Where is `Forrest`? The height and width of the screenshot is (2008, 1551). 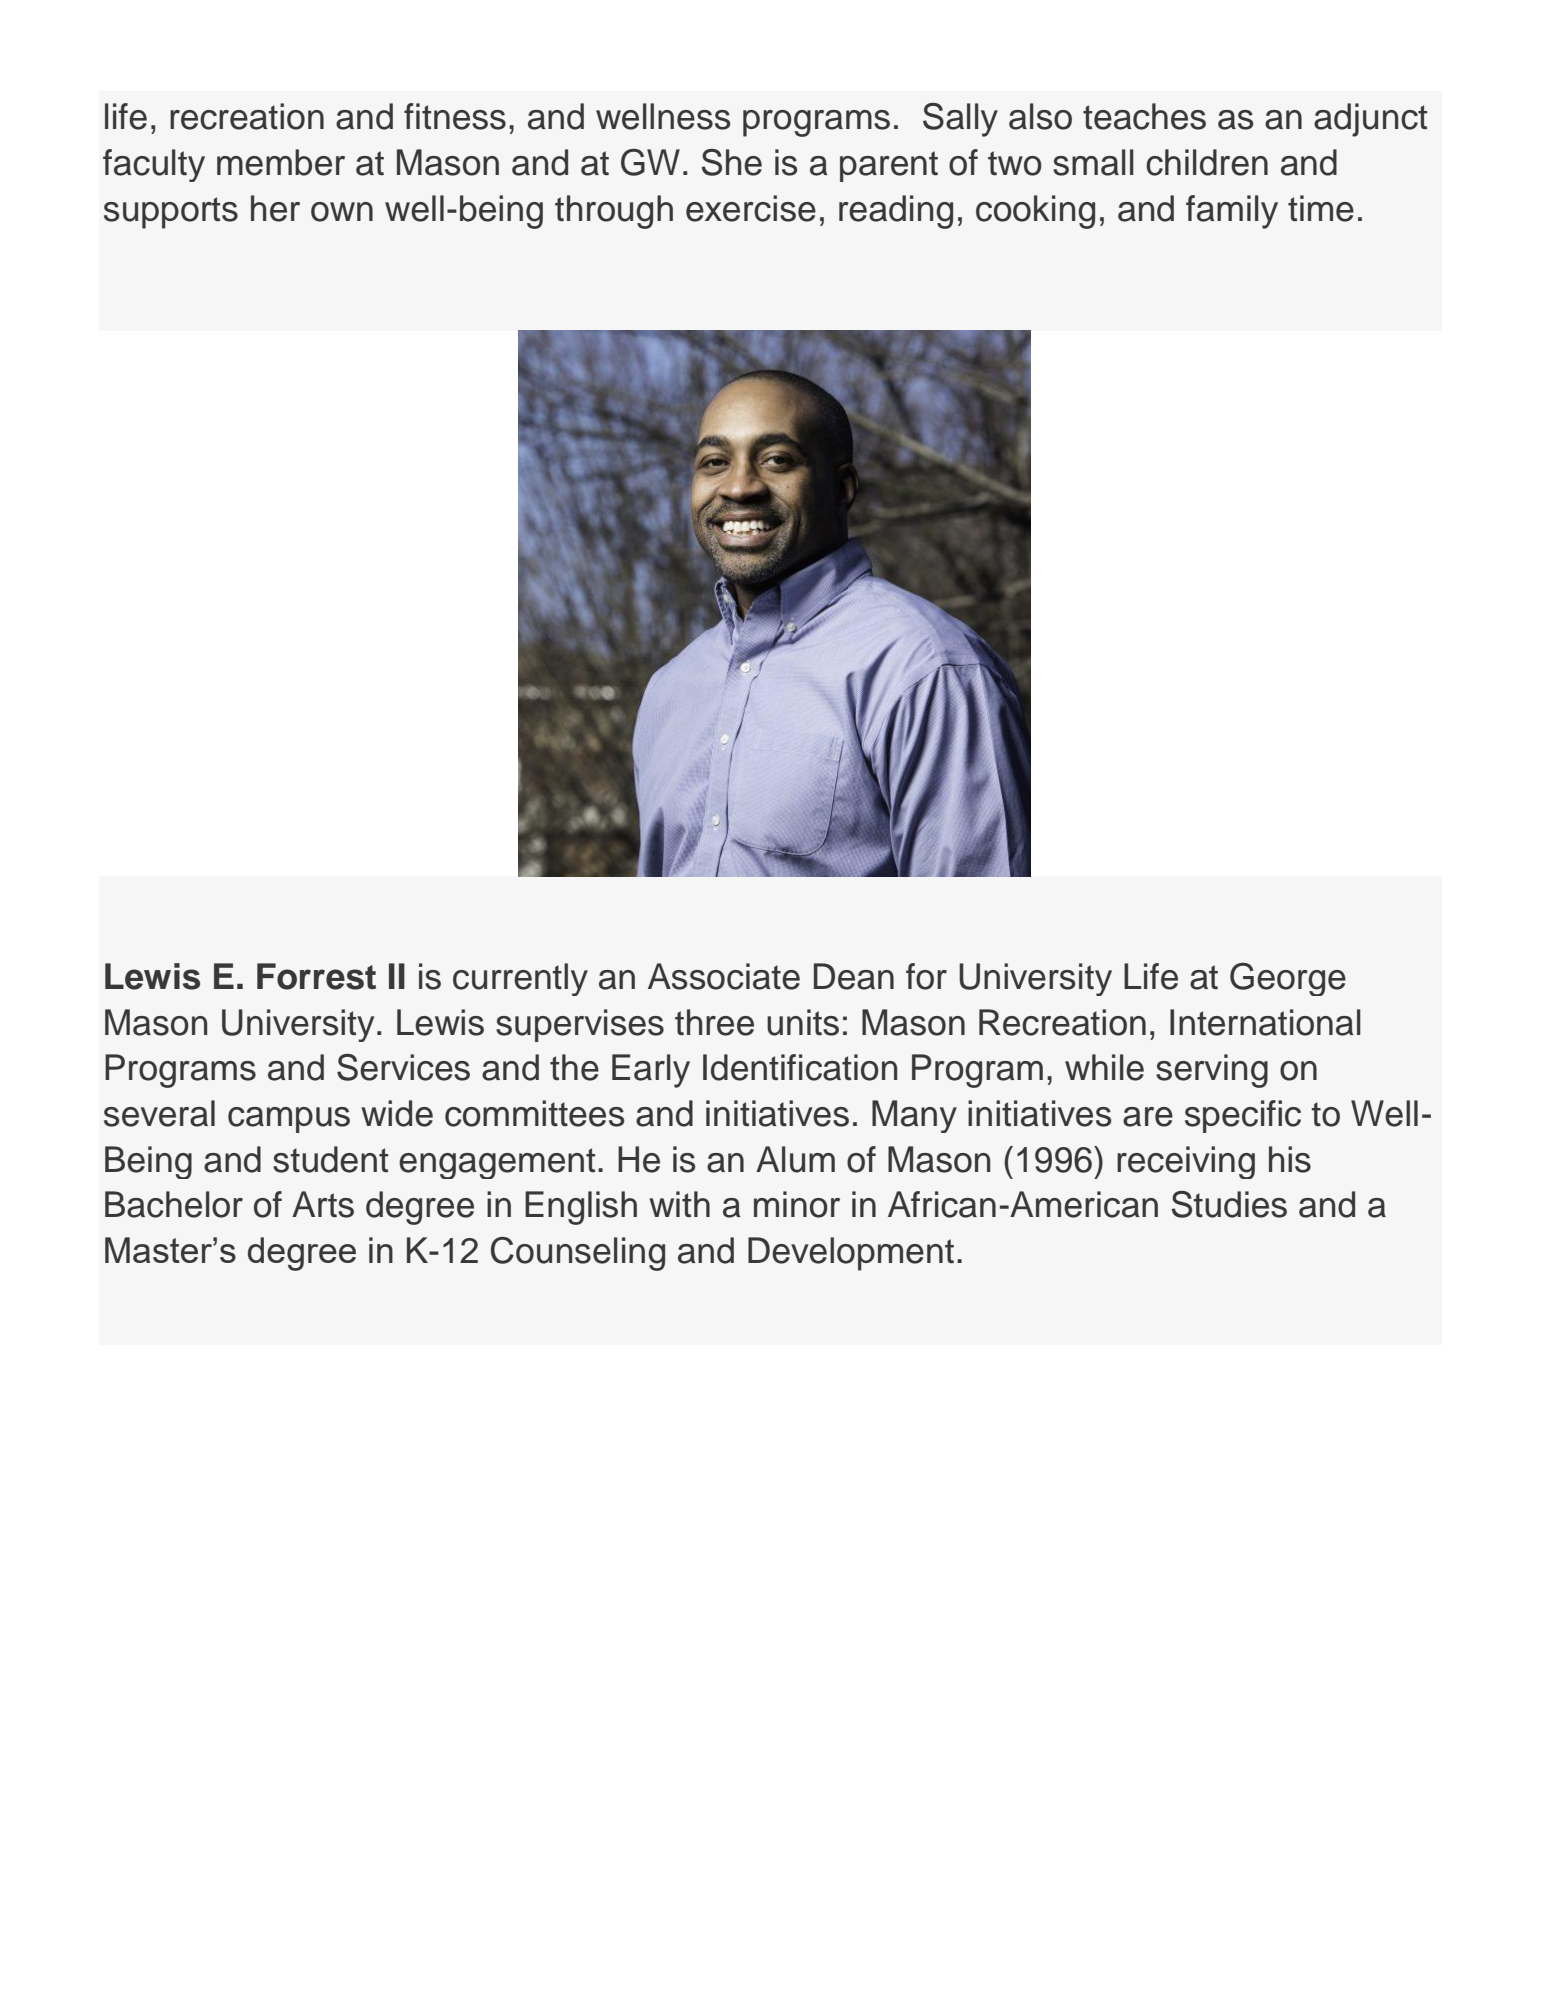 Forrest is located at coordinates (316, 976).
